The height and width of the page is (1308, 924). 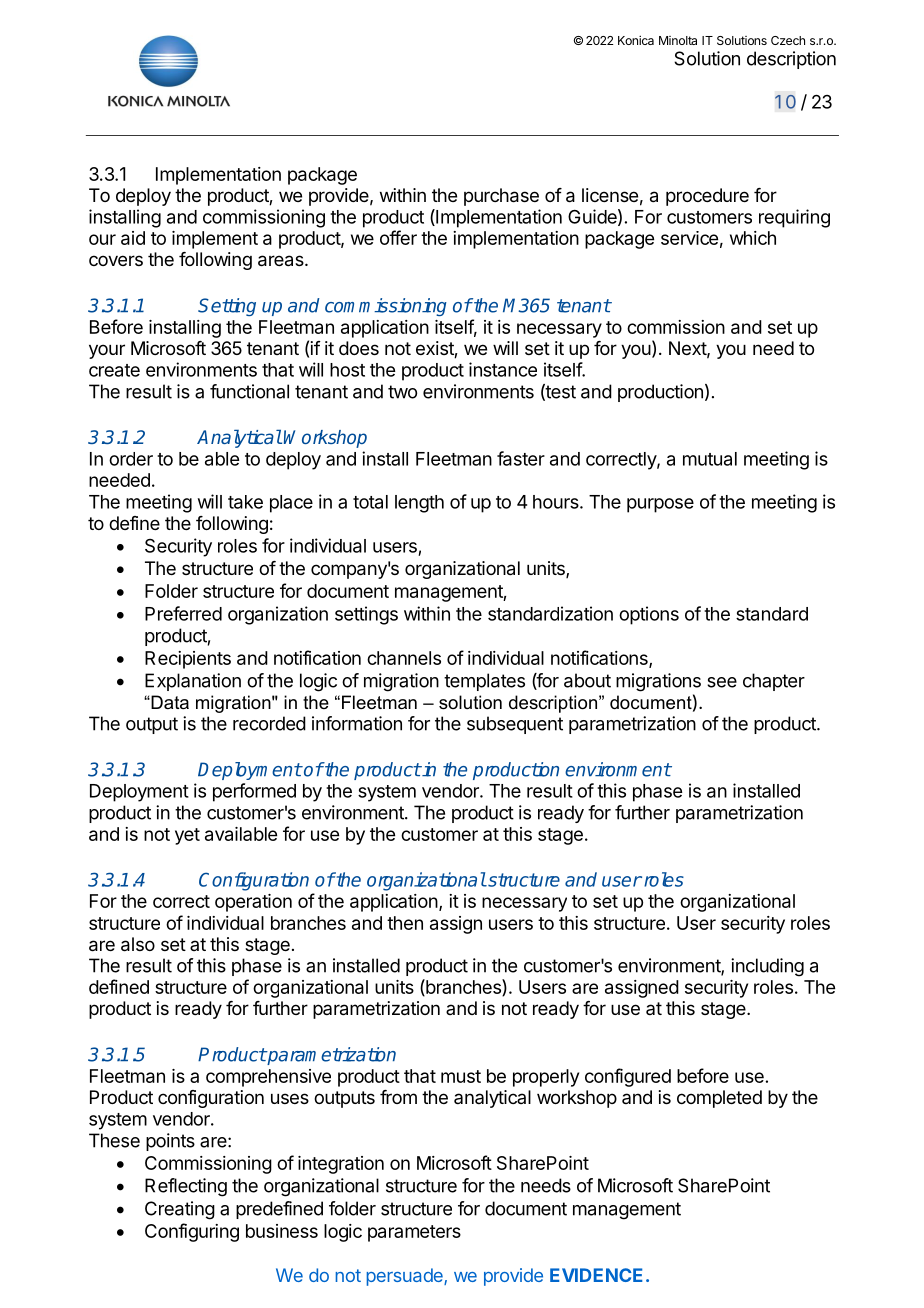 I want to click on functional, so click(x=249, y=391).
